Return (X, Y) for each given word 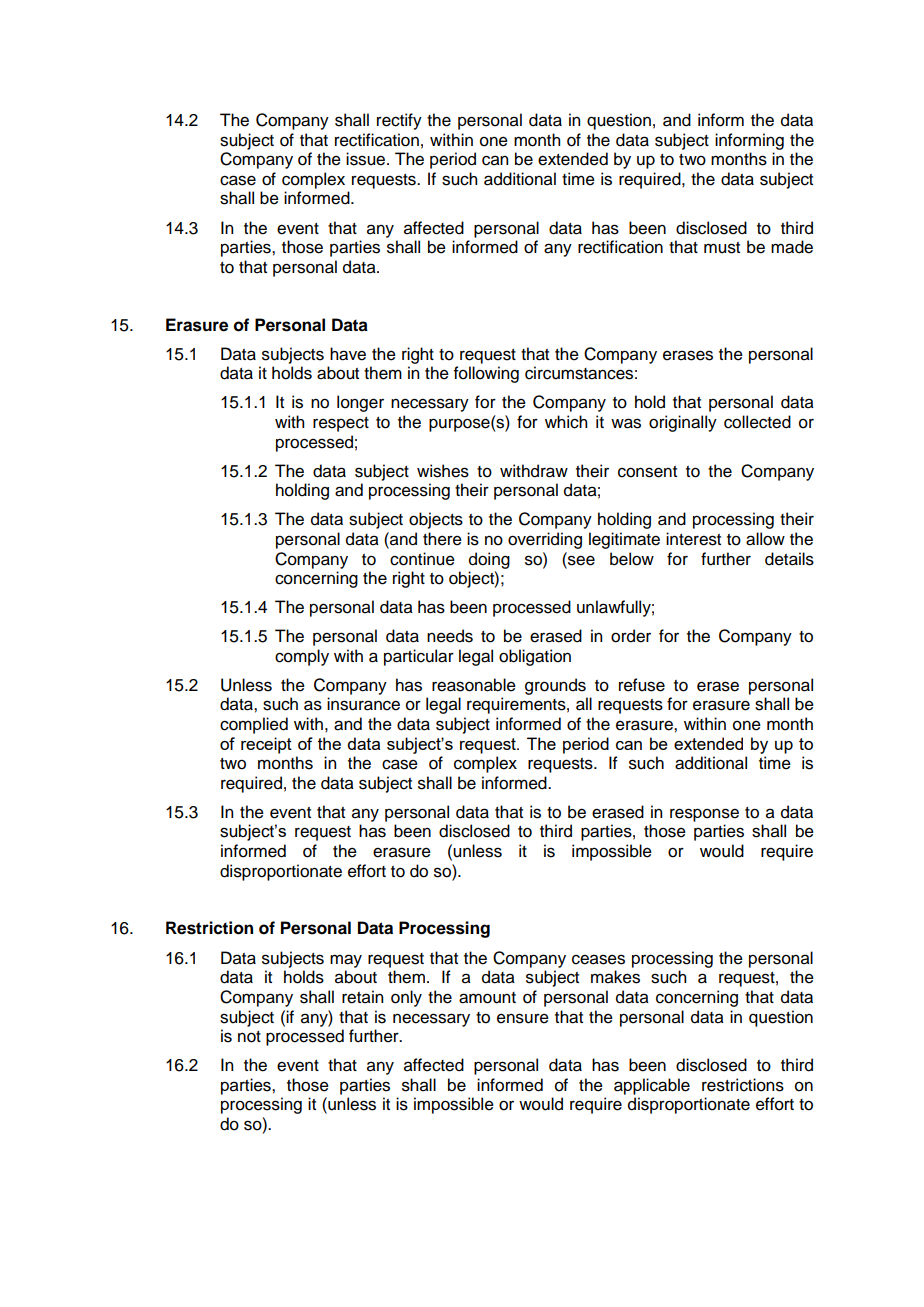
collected (757, 422)
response (704, 815)
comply (302, 657)
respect (341, 424)
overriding (545, 540)
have (348, 354)
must (722, 248)
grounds (555, 686)
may (346, 961)
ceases (598, 959)
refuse (642, 685)
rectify (399, 121)
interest (693, 539)
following (486, 374)
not (249, 1037)
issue (367, 159)
